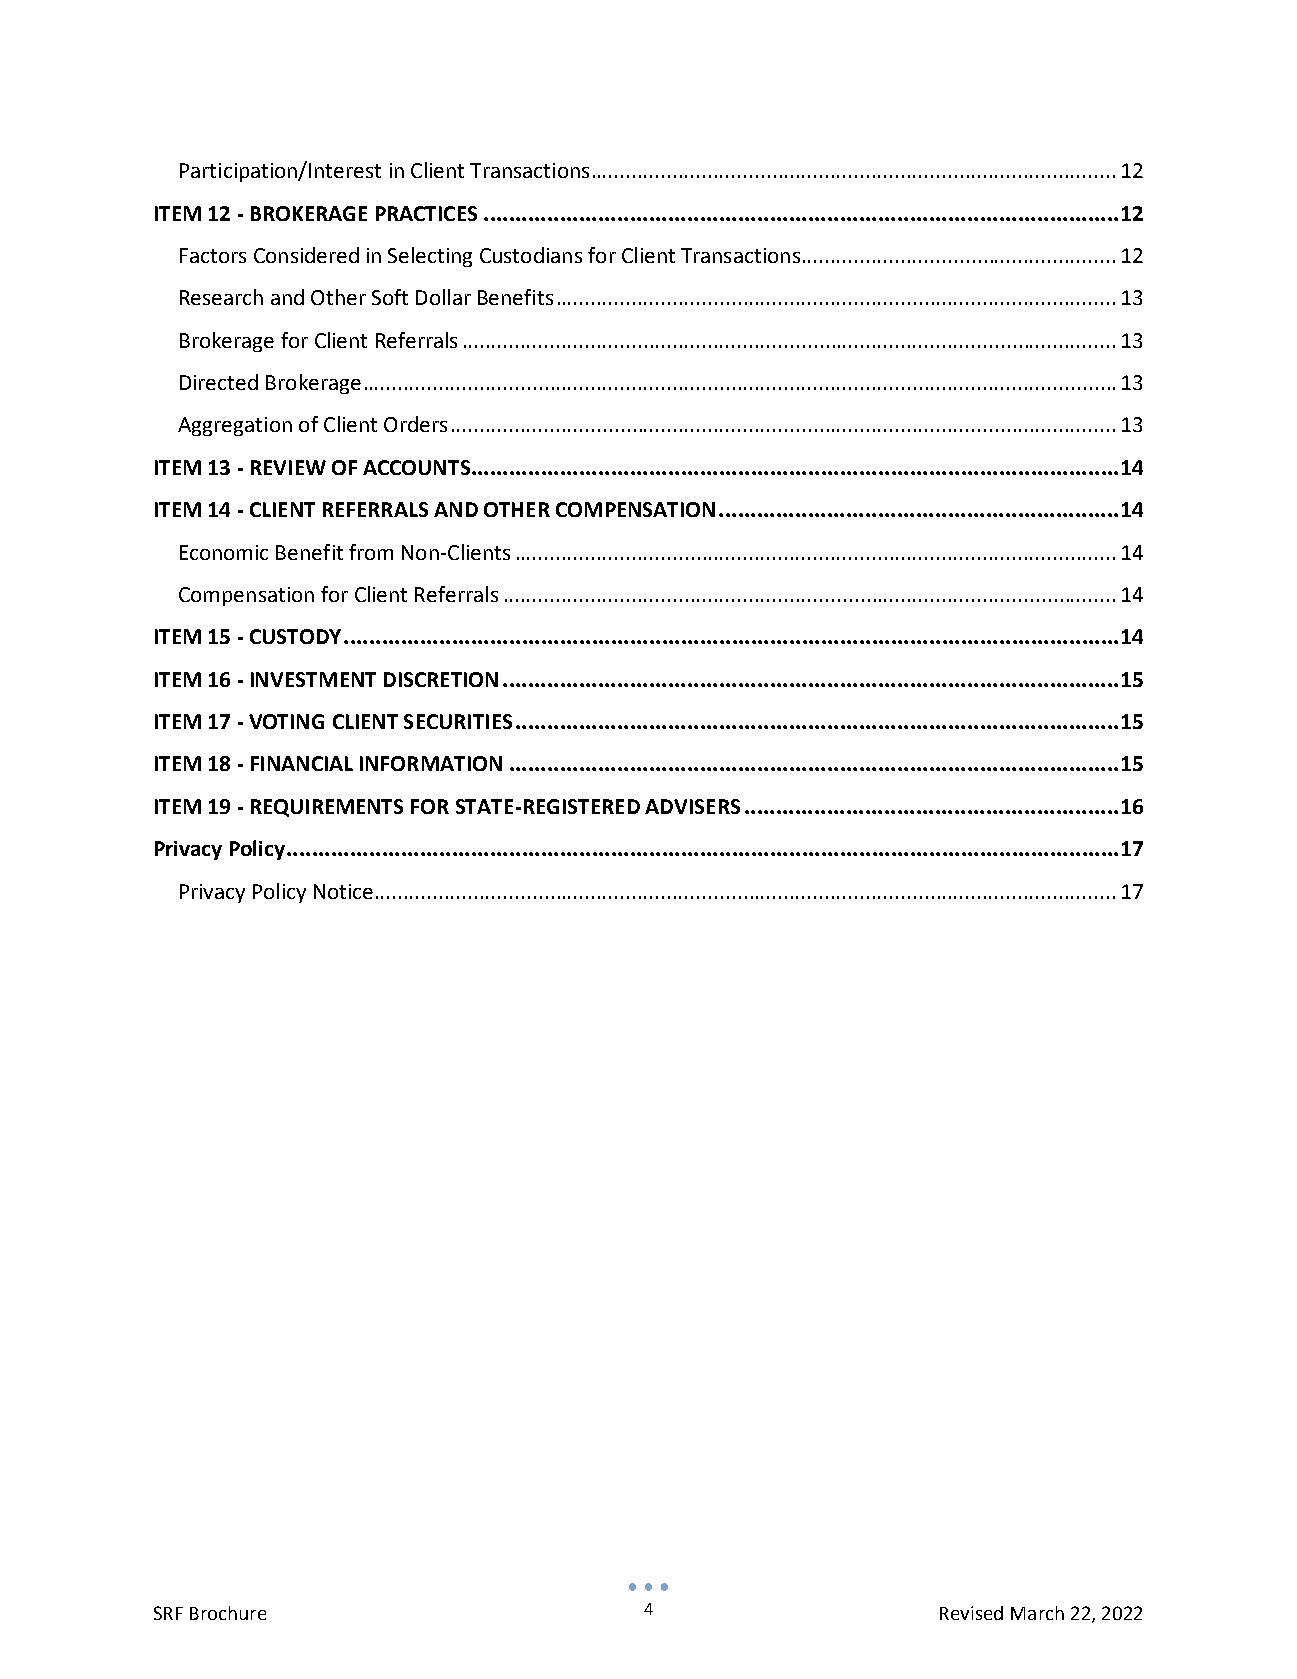 Image resolution: width=1297 pixels, height=1679 pixels. Describe the element at coordinates (371, 552) in the screenshot. I see `from` at that location.
